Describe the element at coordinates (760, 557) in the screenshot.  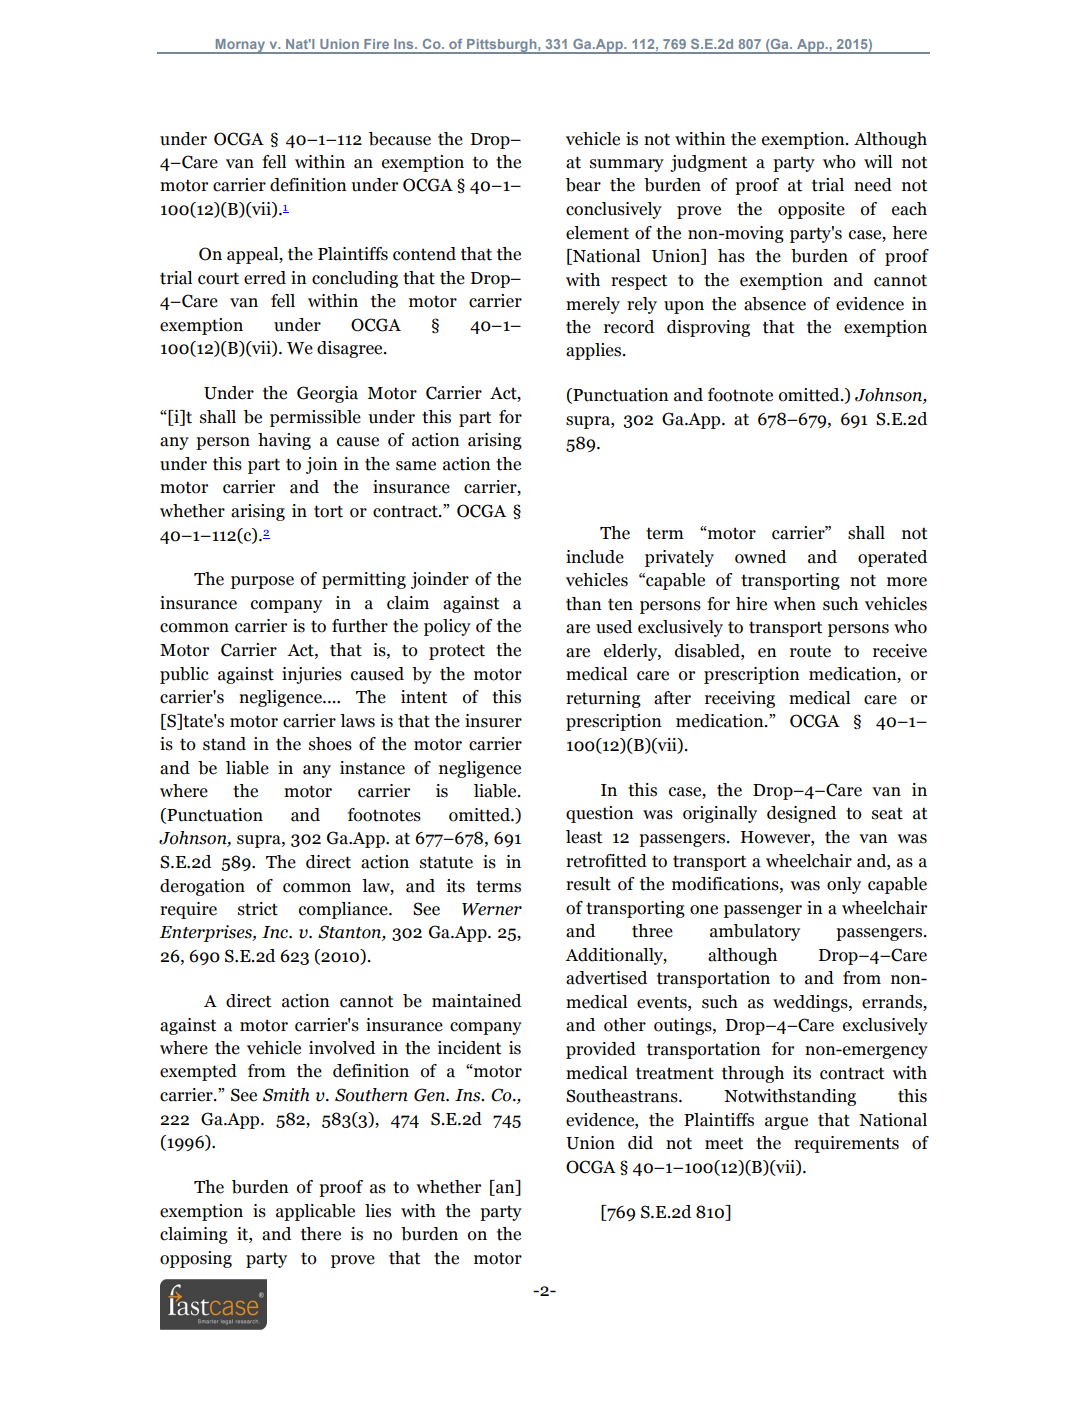
I see `owned` at that location.
